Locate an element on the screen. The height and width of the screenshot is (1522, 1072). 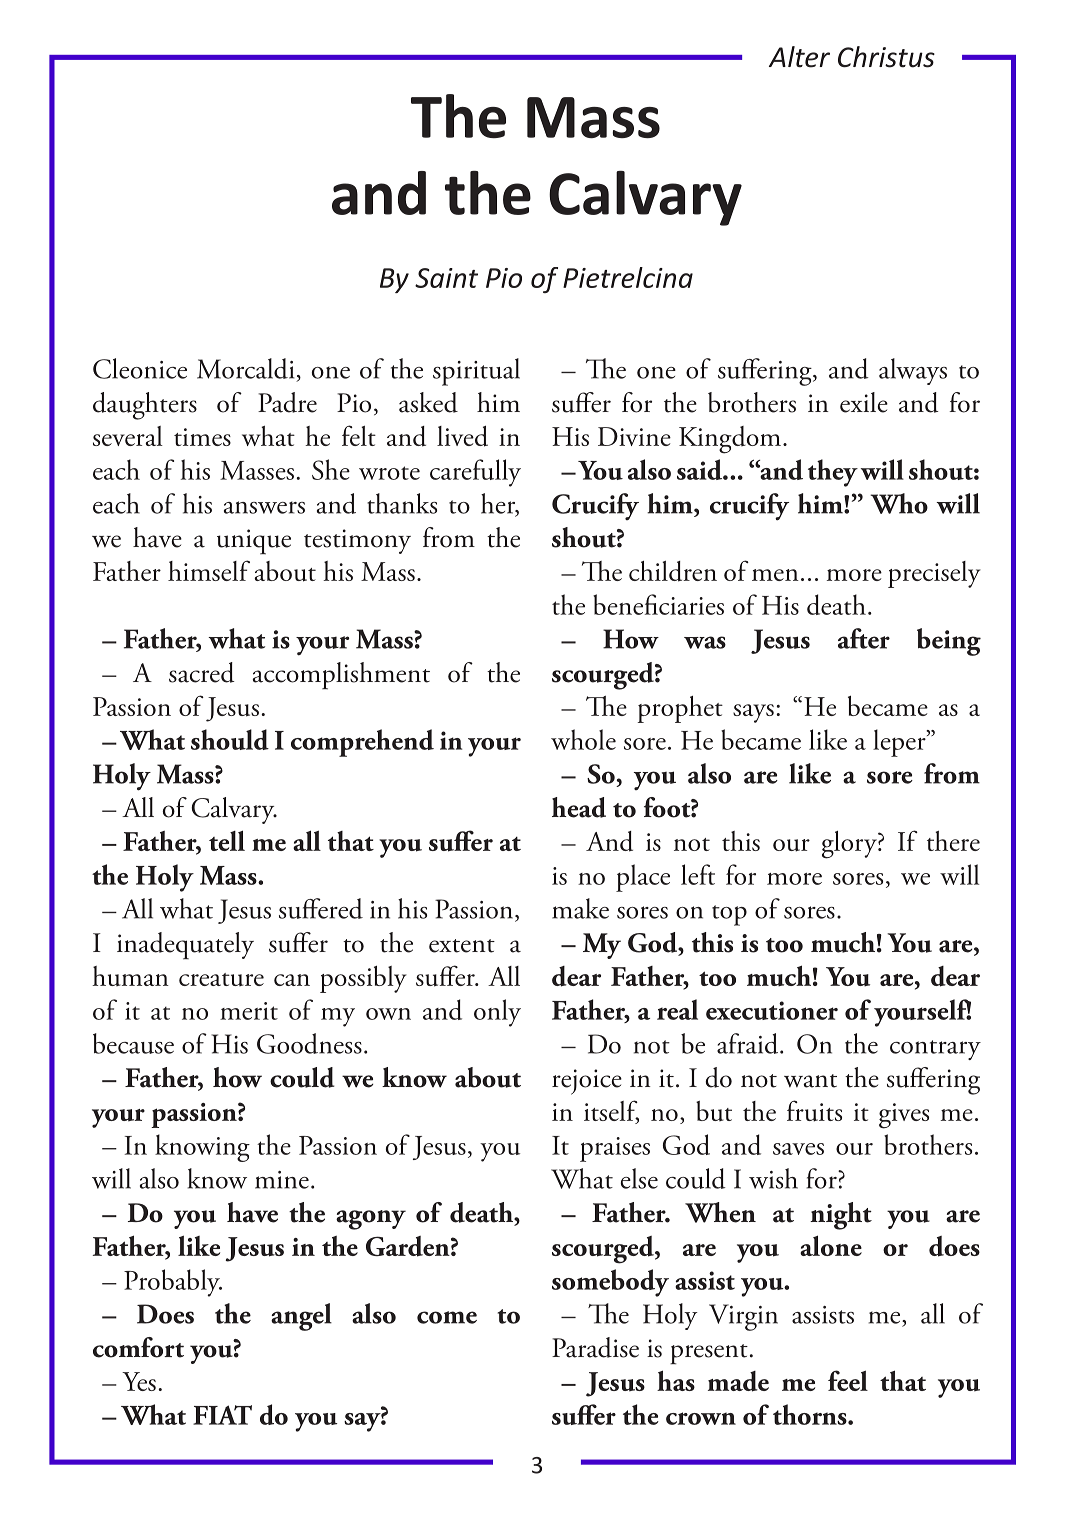
unique is located at coordinates (254, 542).
